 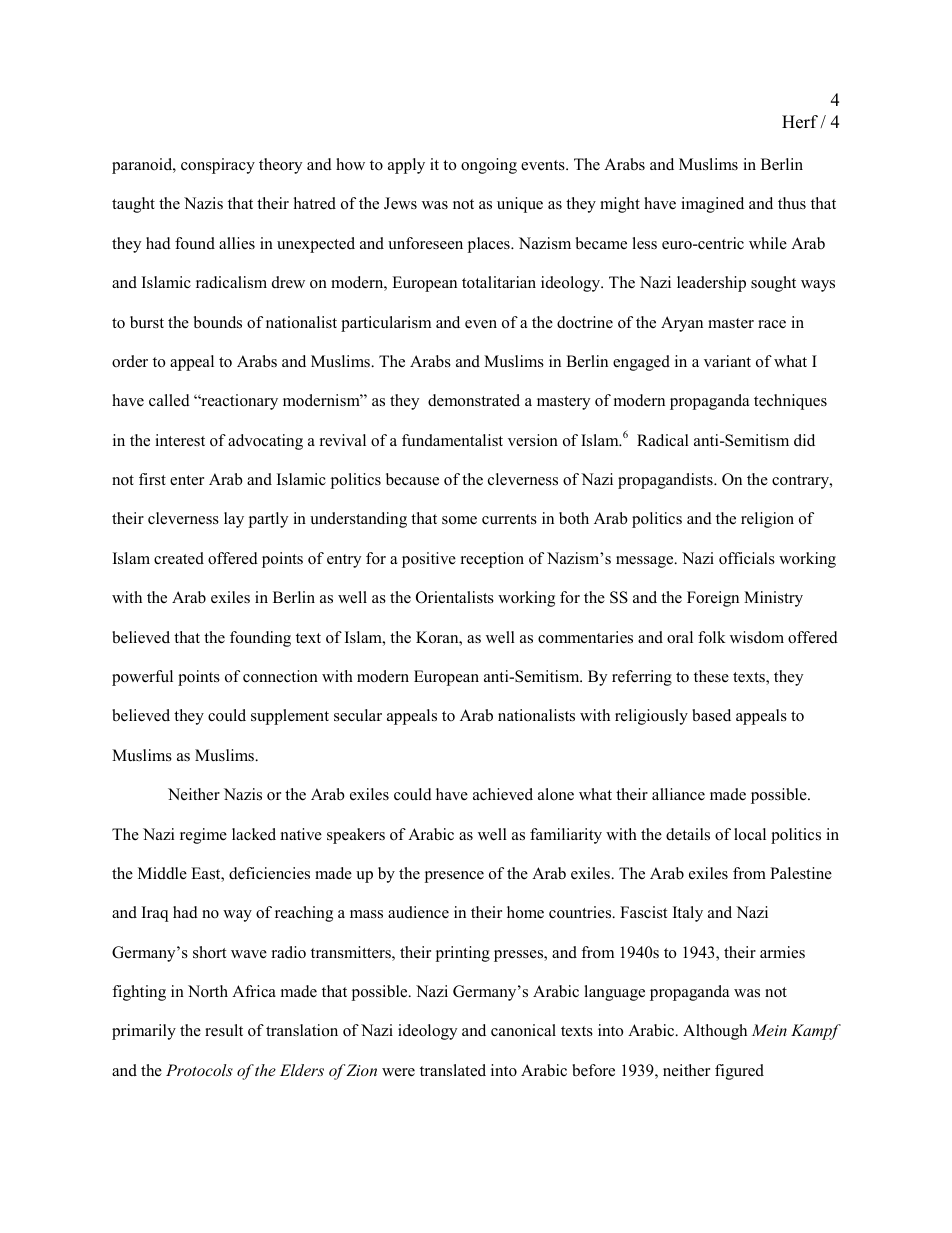 What do you see at coordinates (203, 836) in the document?
I see `regime` at bounding box center [203, 836].
